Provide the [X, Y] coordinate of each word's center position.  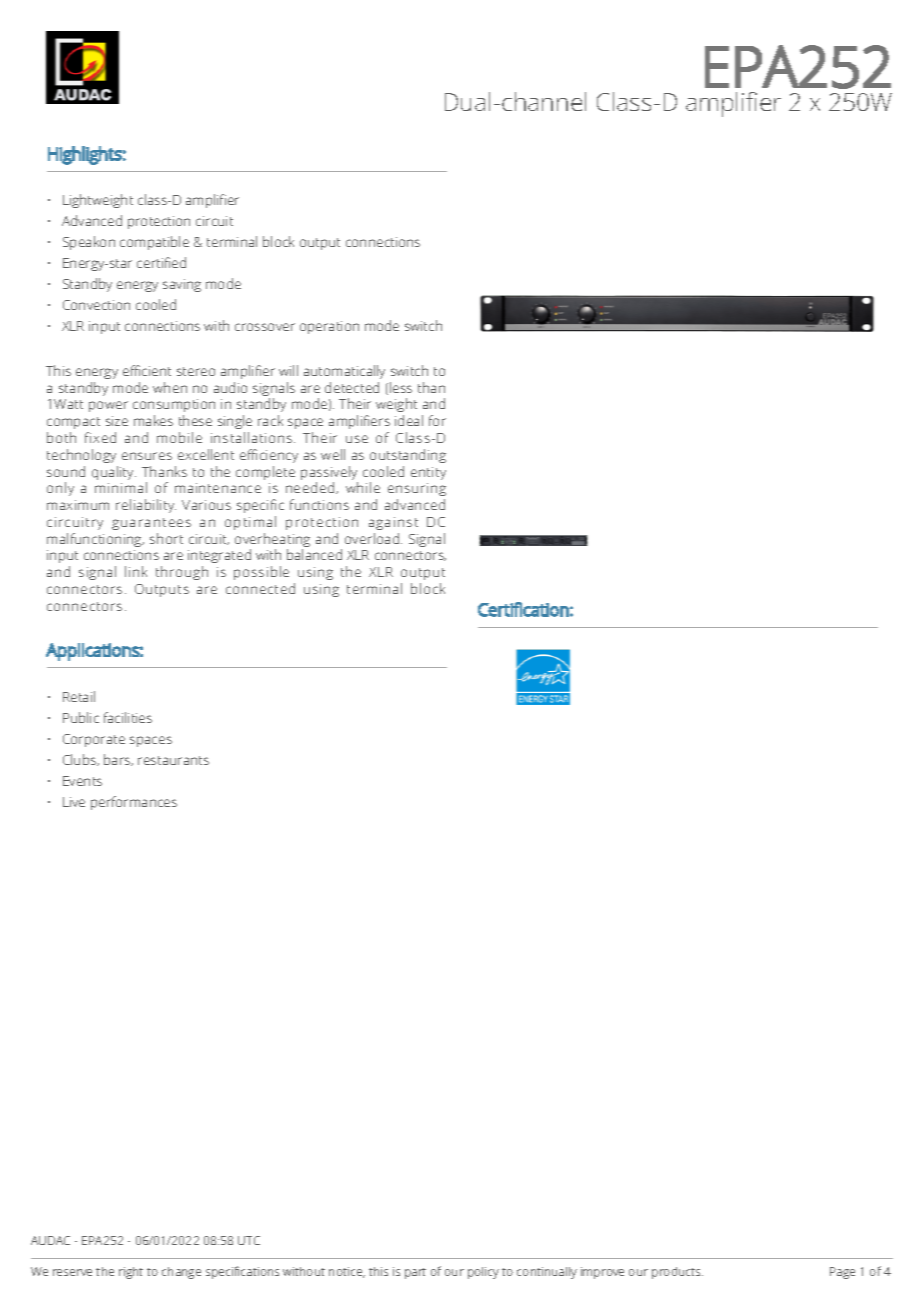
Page [842, 1273]
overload [373, 538]
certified [161, 262]
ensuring [417, 491]
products [677, 1273]
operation [329, 327]
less [401, 387]
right [131, 1273]
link [136, 571]
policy [483, 1273]
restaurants [173, 760]
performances [134, 803]
